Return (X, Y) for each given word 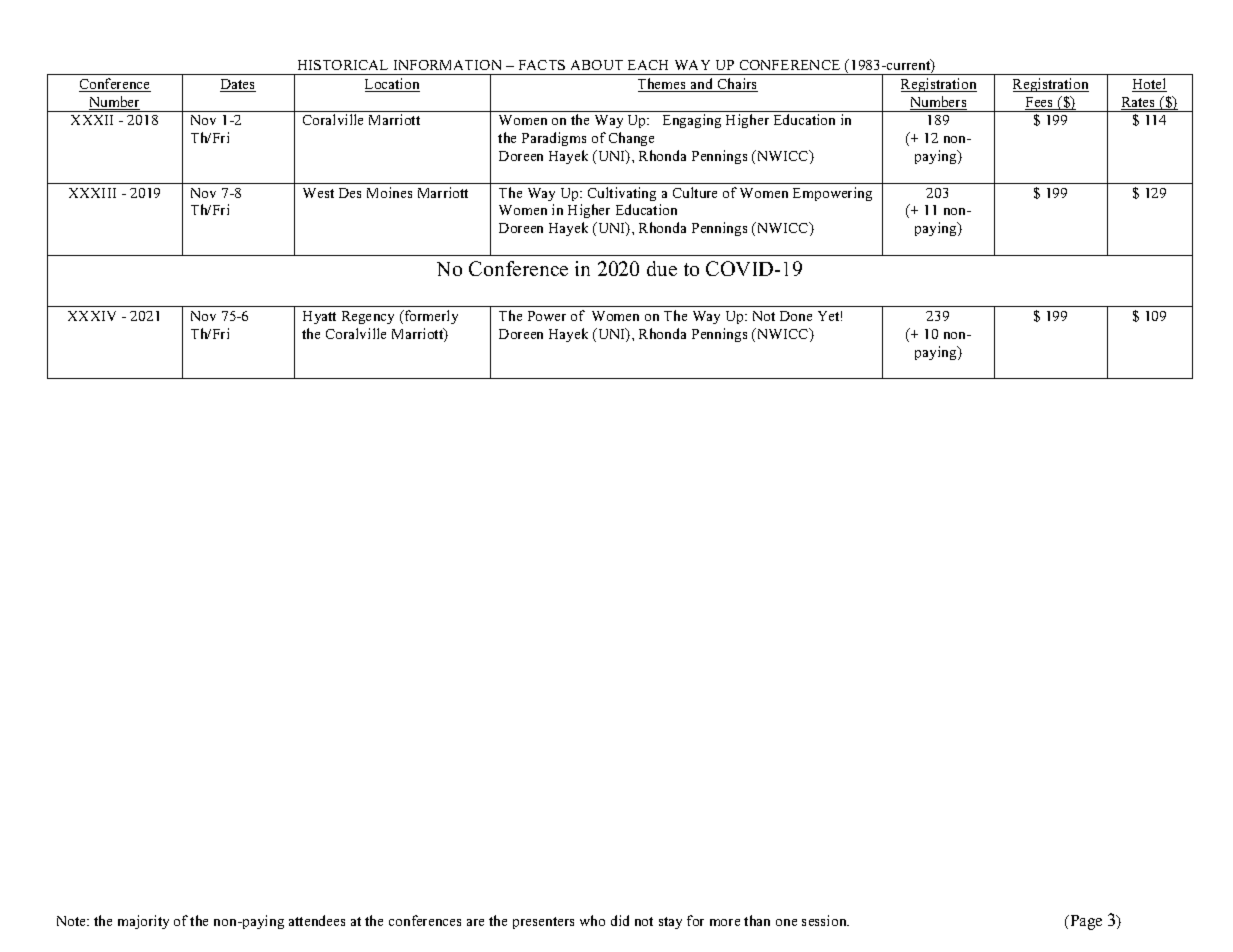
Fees (1040, 103)
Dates (238, 85)
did (620, 920)
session (825, 920)
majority (143, 922)
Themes (663, 85)
